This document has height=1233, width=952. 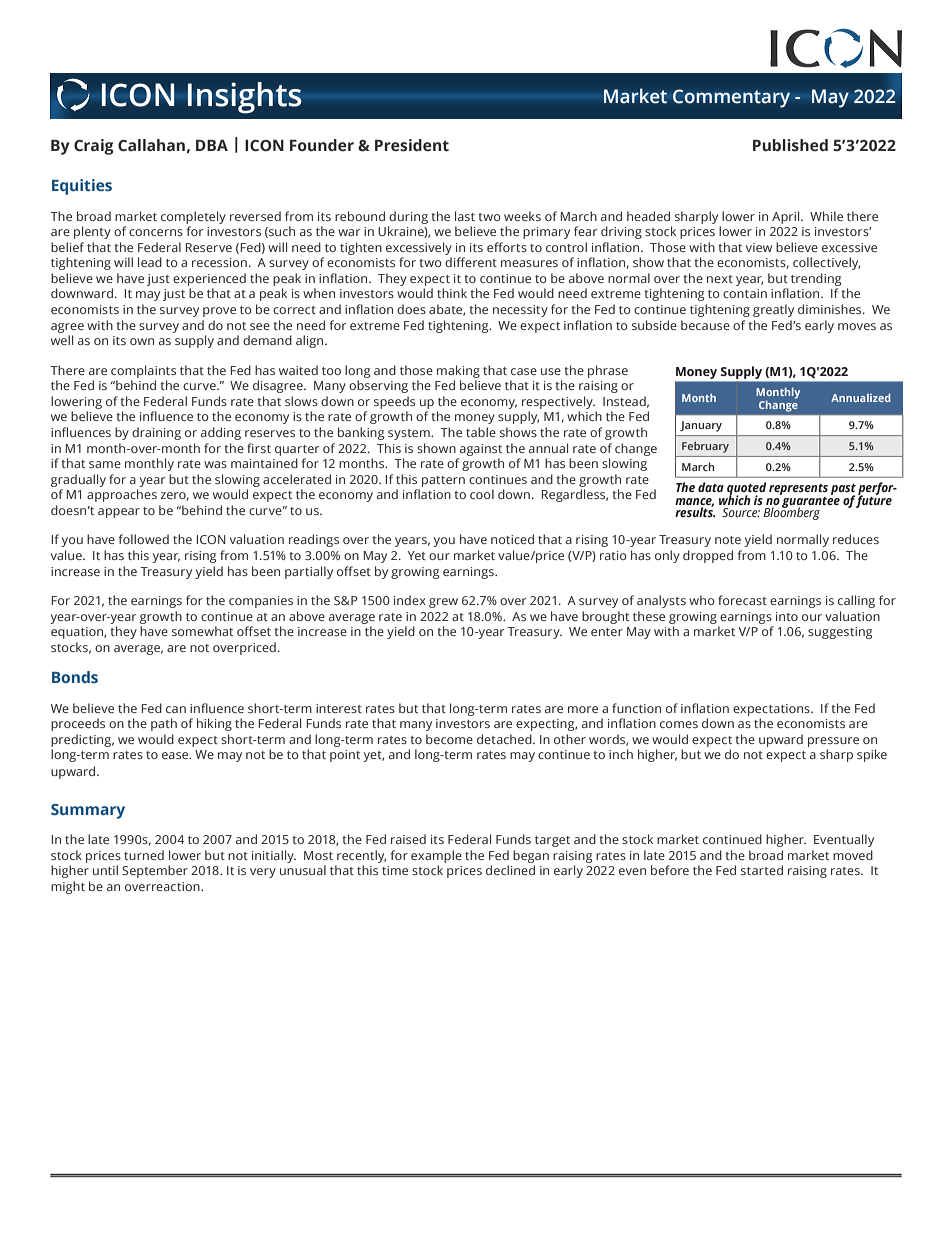 I want to click on become, so click(x=449, y=739).
